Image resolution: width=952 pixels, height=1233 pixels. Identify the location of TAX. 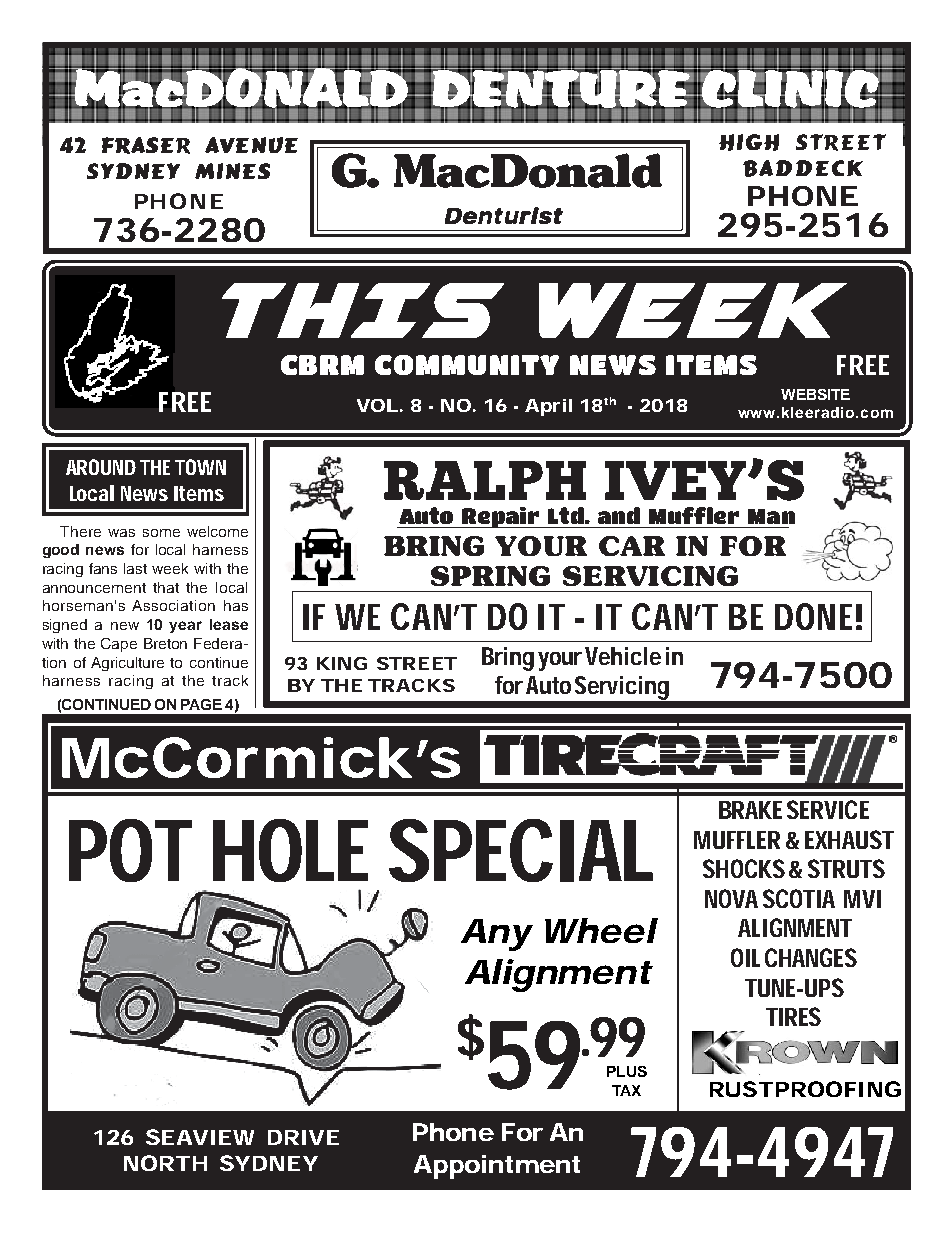
(626, 1090).
